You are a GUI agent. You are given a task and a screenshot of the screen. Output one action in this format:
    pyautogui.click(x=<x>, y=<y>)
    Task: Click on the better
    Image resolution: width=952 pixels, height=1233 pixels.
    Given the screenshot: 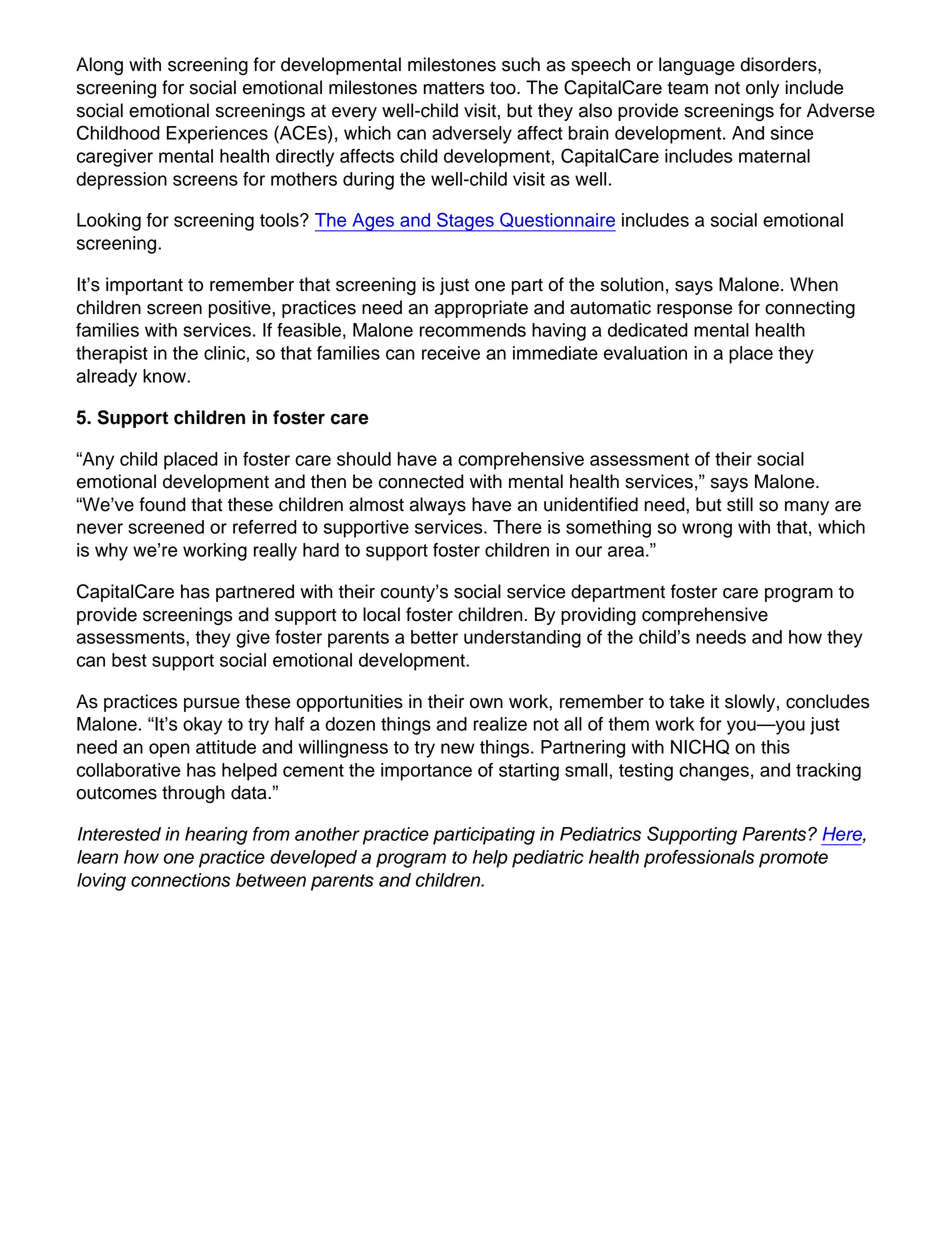 What is the action you would take?
    pyautogui.click(x=434, y=637)
